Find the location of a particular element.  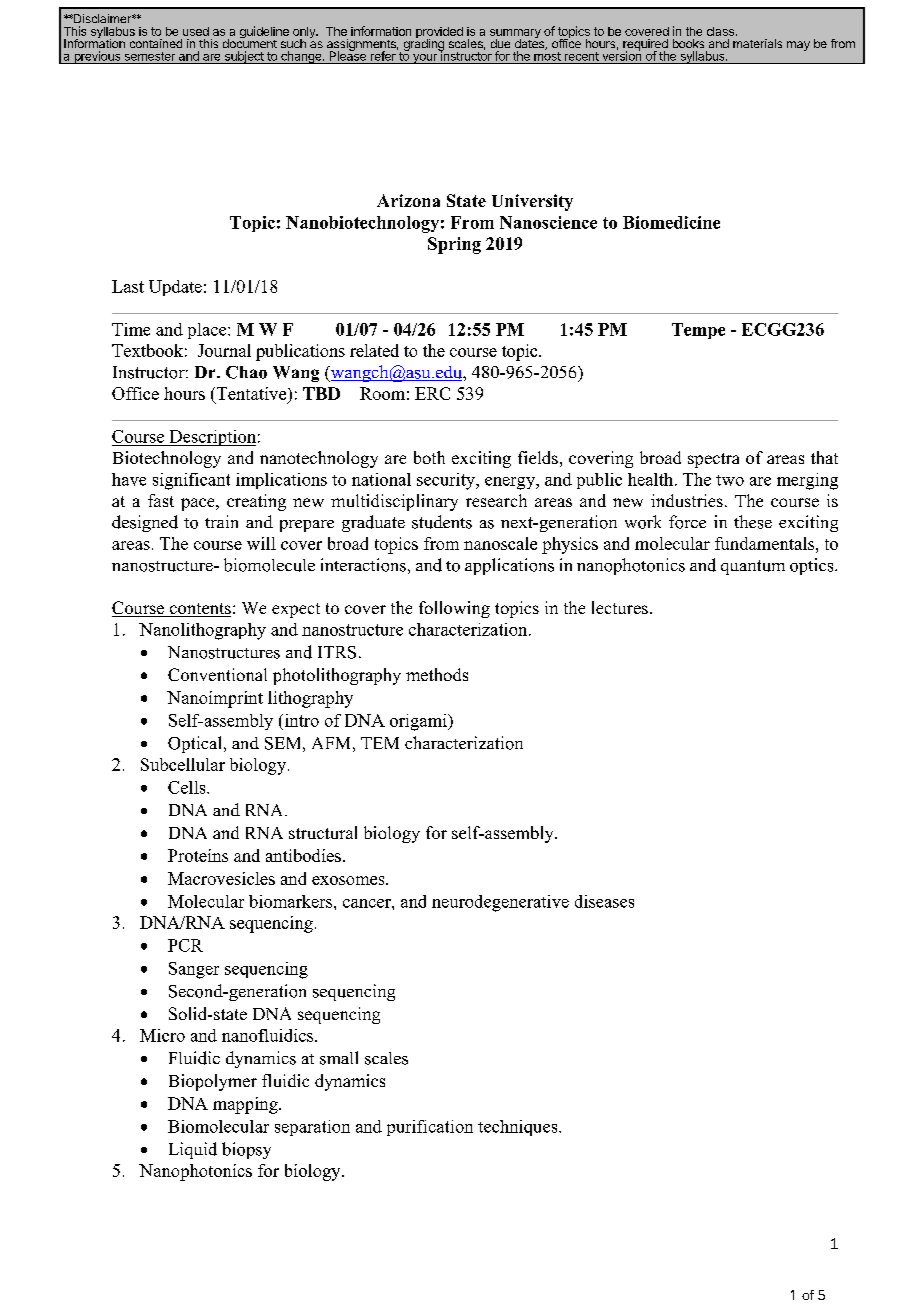

quantum is located at coordinates (753, 567).
